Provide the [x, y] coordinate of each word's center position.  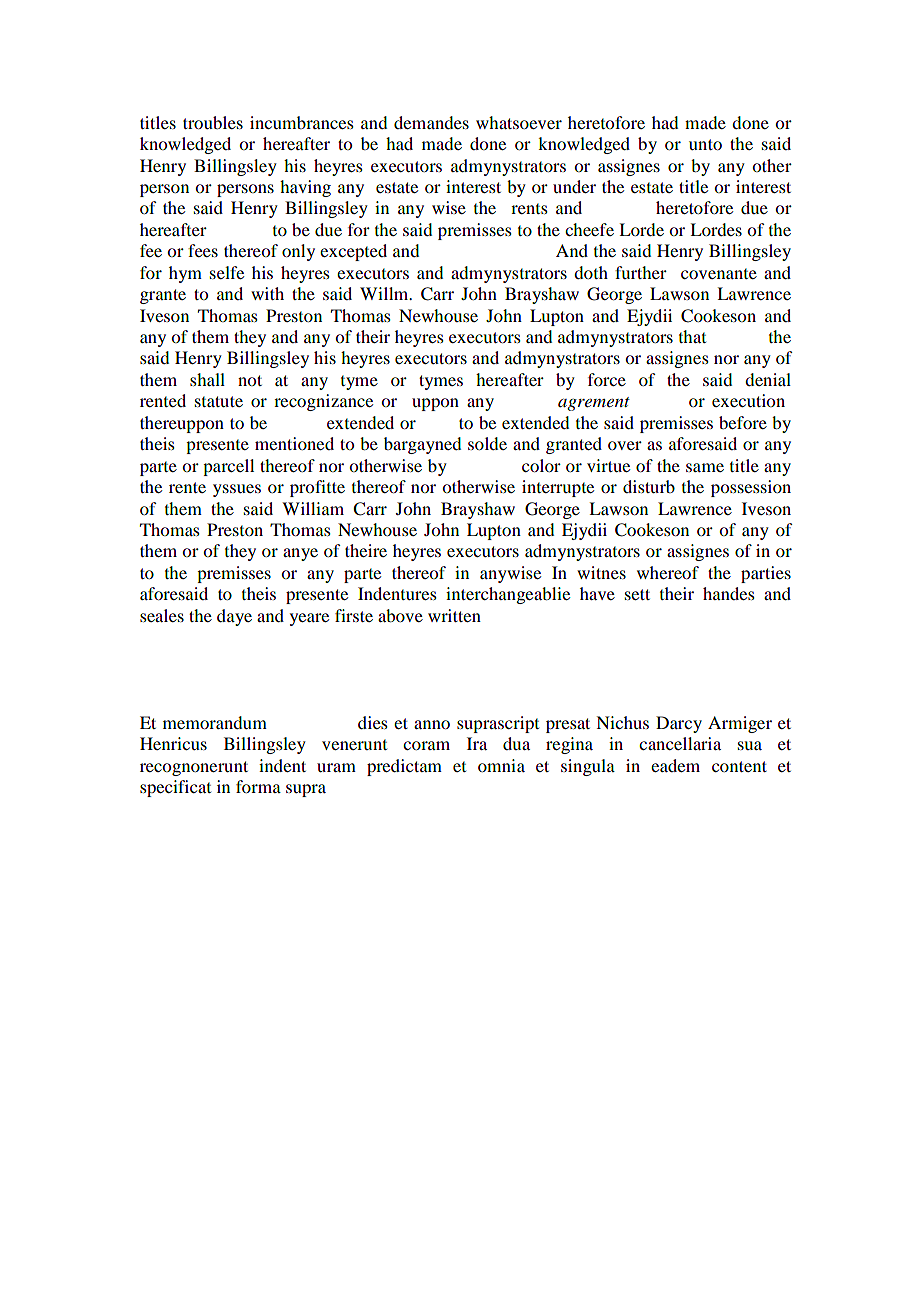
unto [705, 144]
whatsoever [519, 122]
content [739, 766]
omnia [501, 765]
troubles [213, 122]
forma [258, 786]
